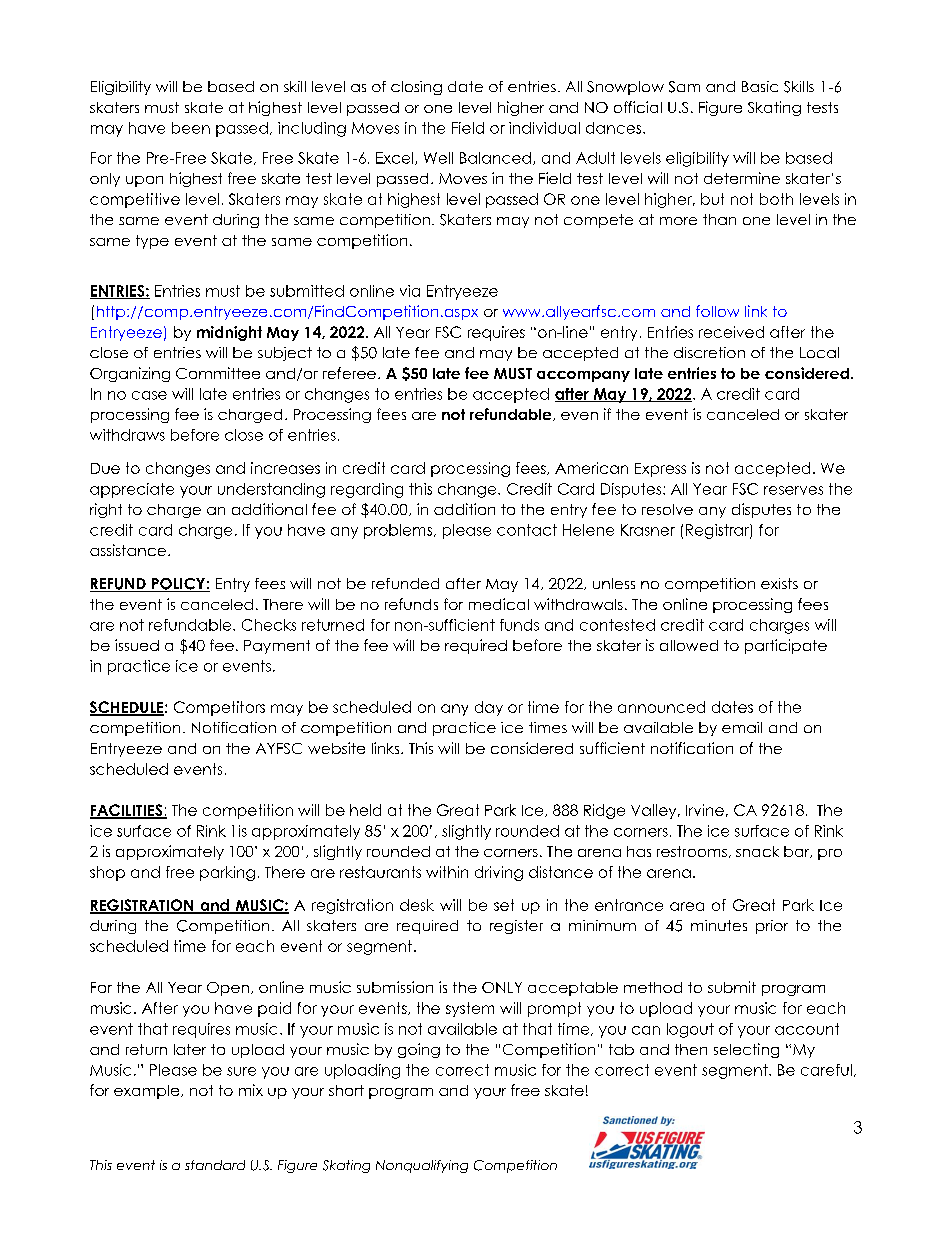 The image size is (952, 1233). What do you see at coordinates (447, 872) in the screenshot?
I see `within` at bounding box center [447, 872].
